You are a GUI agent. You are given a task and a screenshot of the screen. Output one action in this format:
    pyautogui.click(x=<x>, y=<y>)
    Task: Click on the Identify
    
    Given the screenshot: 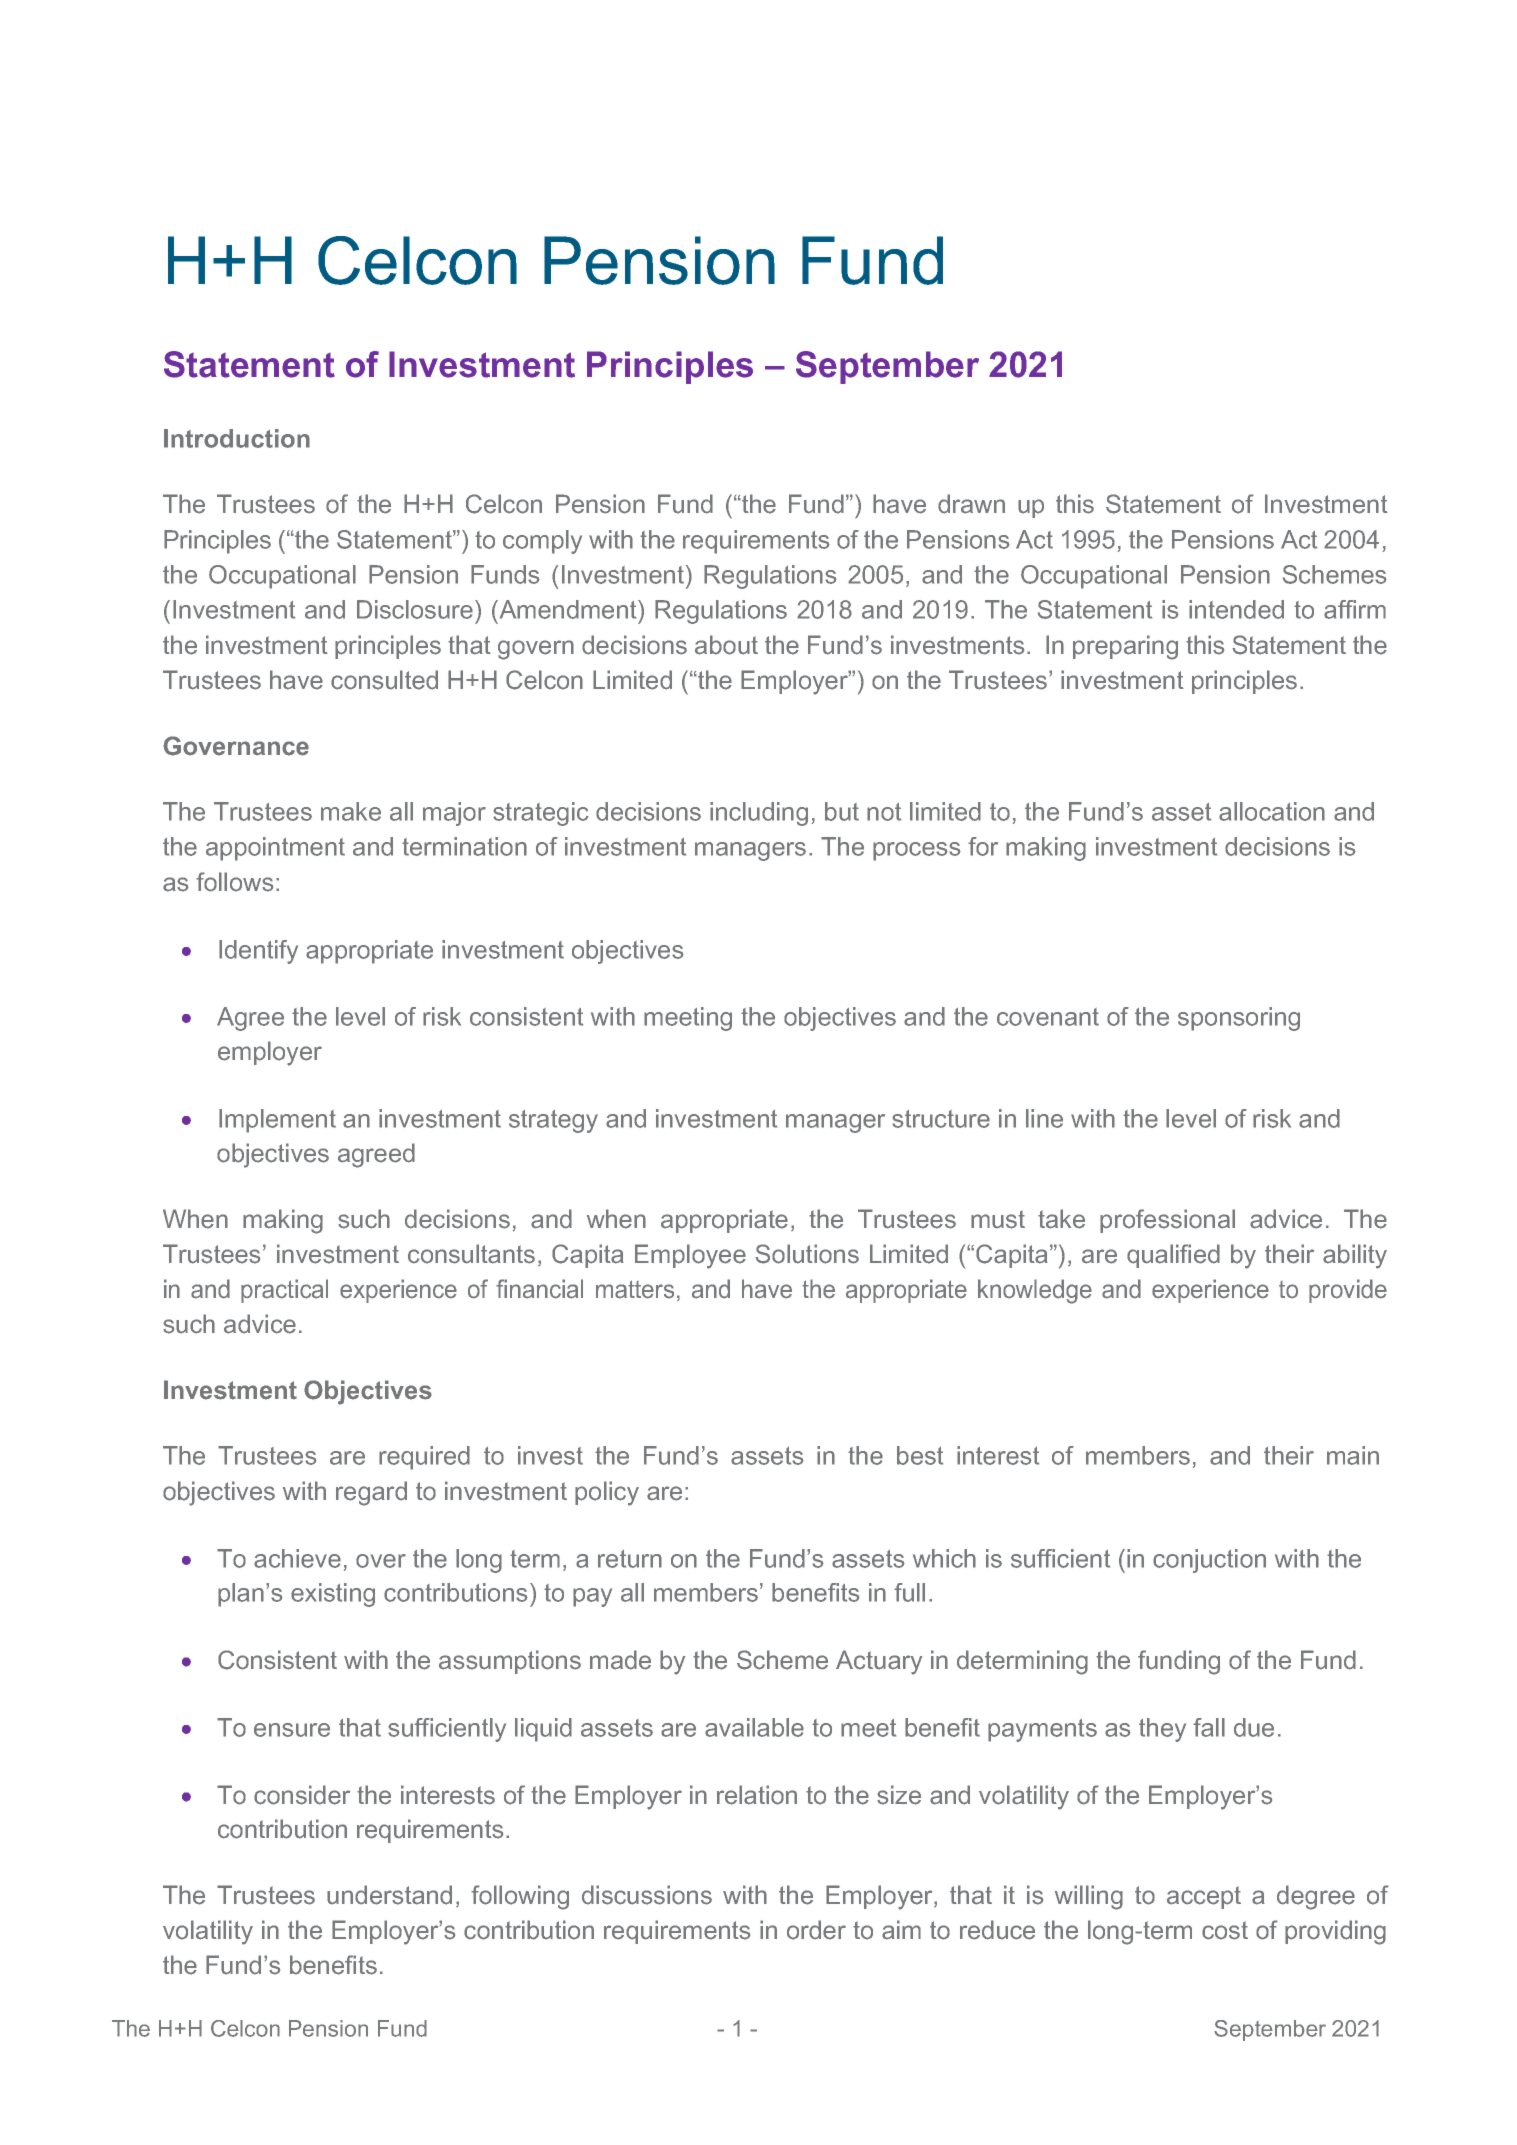 What is the action you would take?
    pyautogui.click(x=258, y=952)
